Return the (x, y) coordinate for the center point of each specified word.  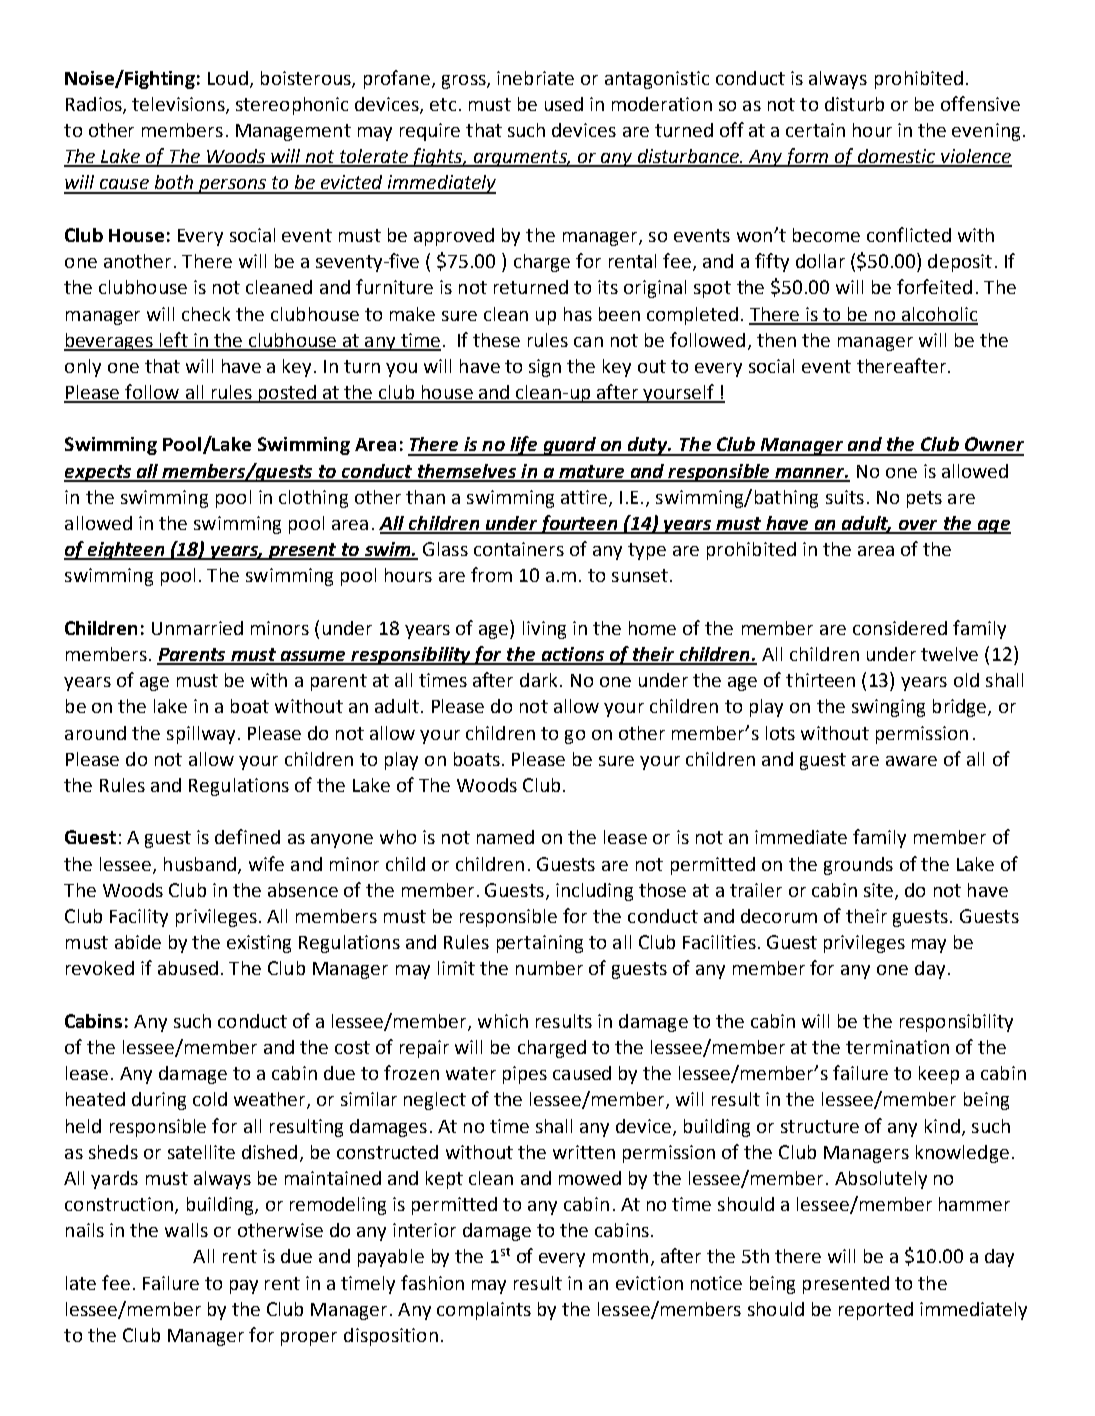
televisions (179, 105)
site (878, 890)
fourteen (579, 524)
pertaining (540, 944)
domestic (896, 157)
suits (845, 497)
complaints (484, 1311)
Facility (139, 918)
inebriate (535, 78)
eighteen (126, 551)
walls (186, 1230)
